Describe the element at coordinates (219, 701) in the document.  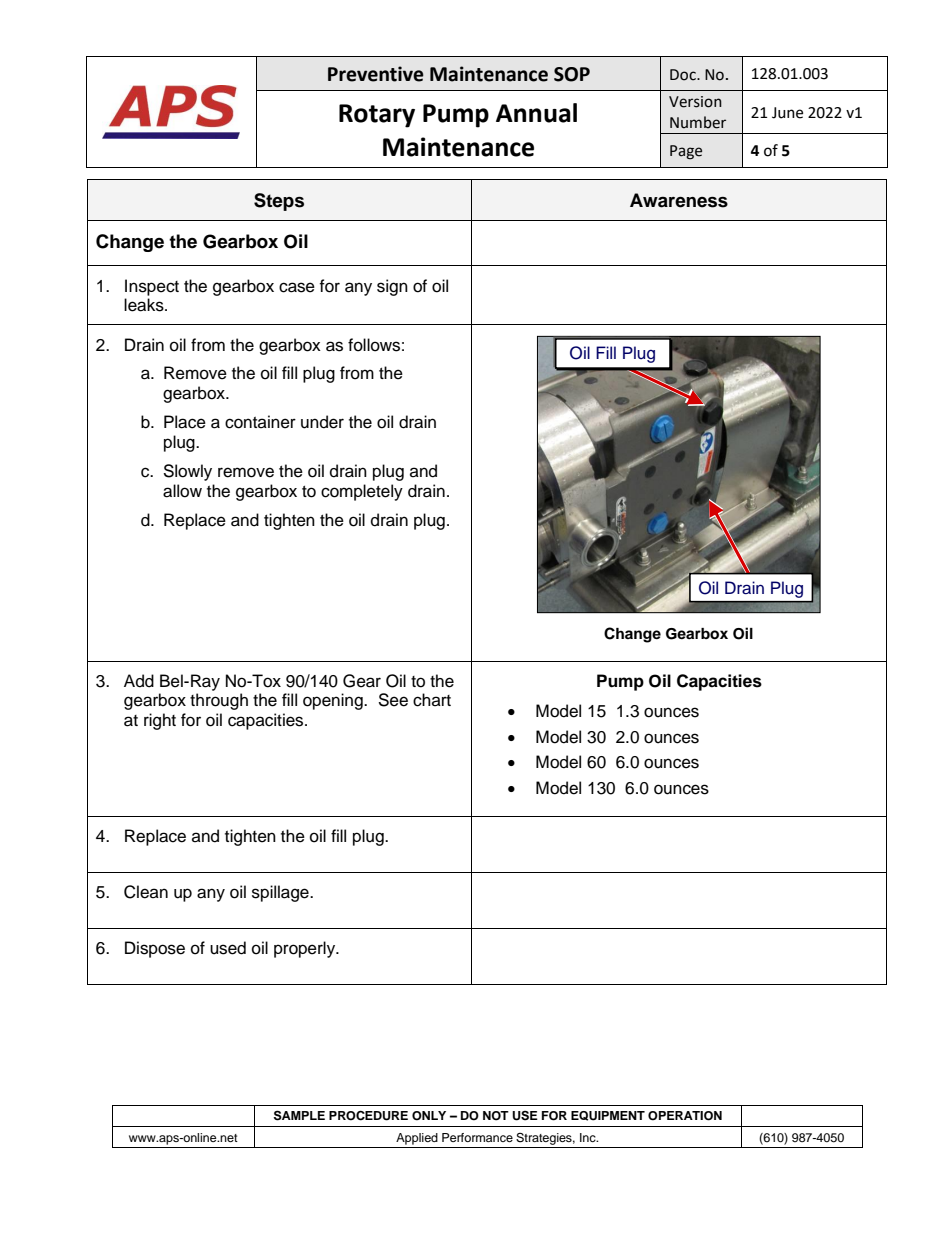
I see `through` at that location.
